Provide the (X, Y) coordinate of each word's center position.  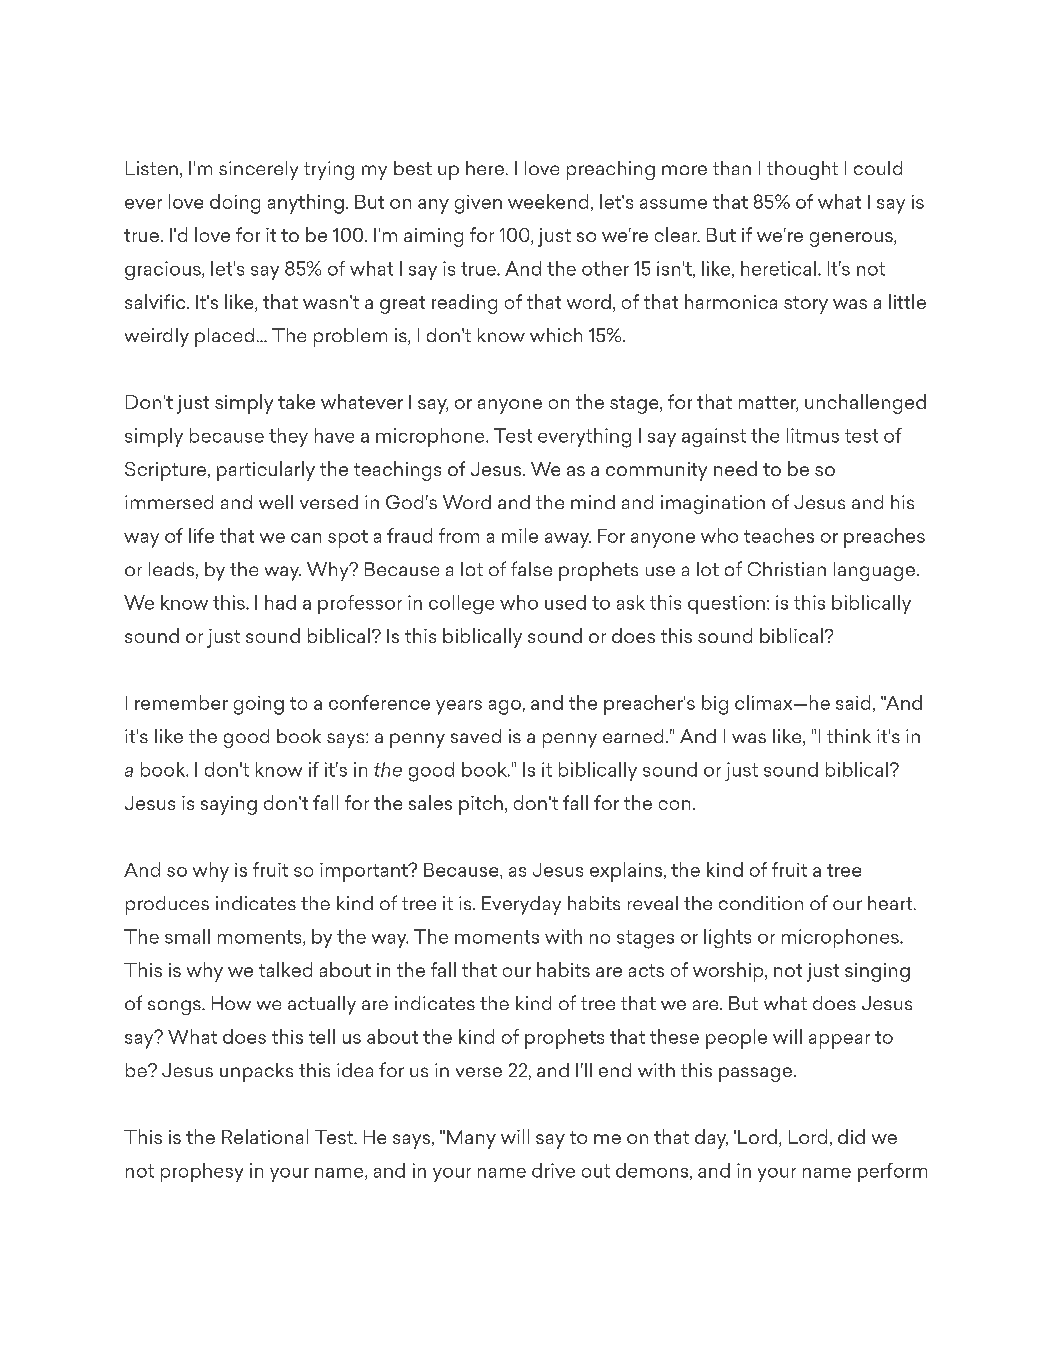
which (556, 335)
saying (229, 805)
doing (235, 204)
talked (285, 969)
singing (877, 972)
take (296, 401)
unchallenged (865, 404)
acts (646, 970)
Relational (265, 1136)
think (849, 736)
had (280, 602)
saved (476, 736)
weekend (548, 201)
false (531, 568)
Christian (787, 569)
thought (802, 170)
